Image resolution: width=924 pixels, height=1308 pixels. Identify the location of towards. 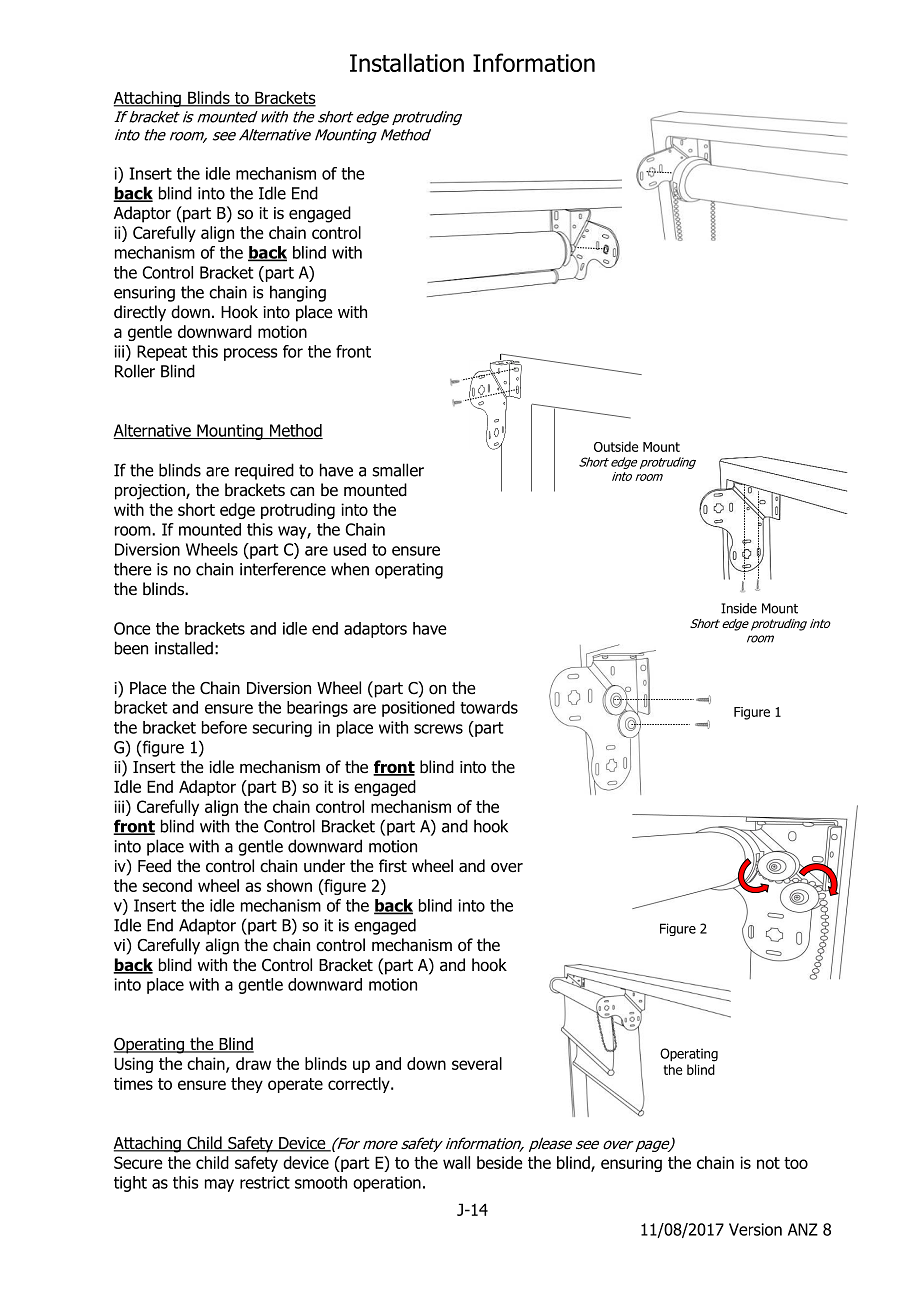
(489, 707).
